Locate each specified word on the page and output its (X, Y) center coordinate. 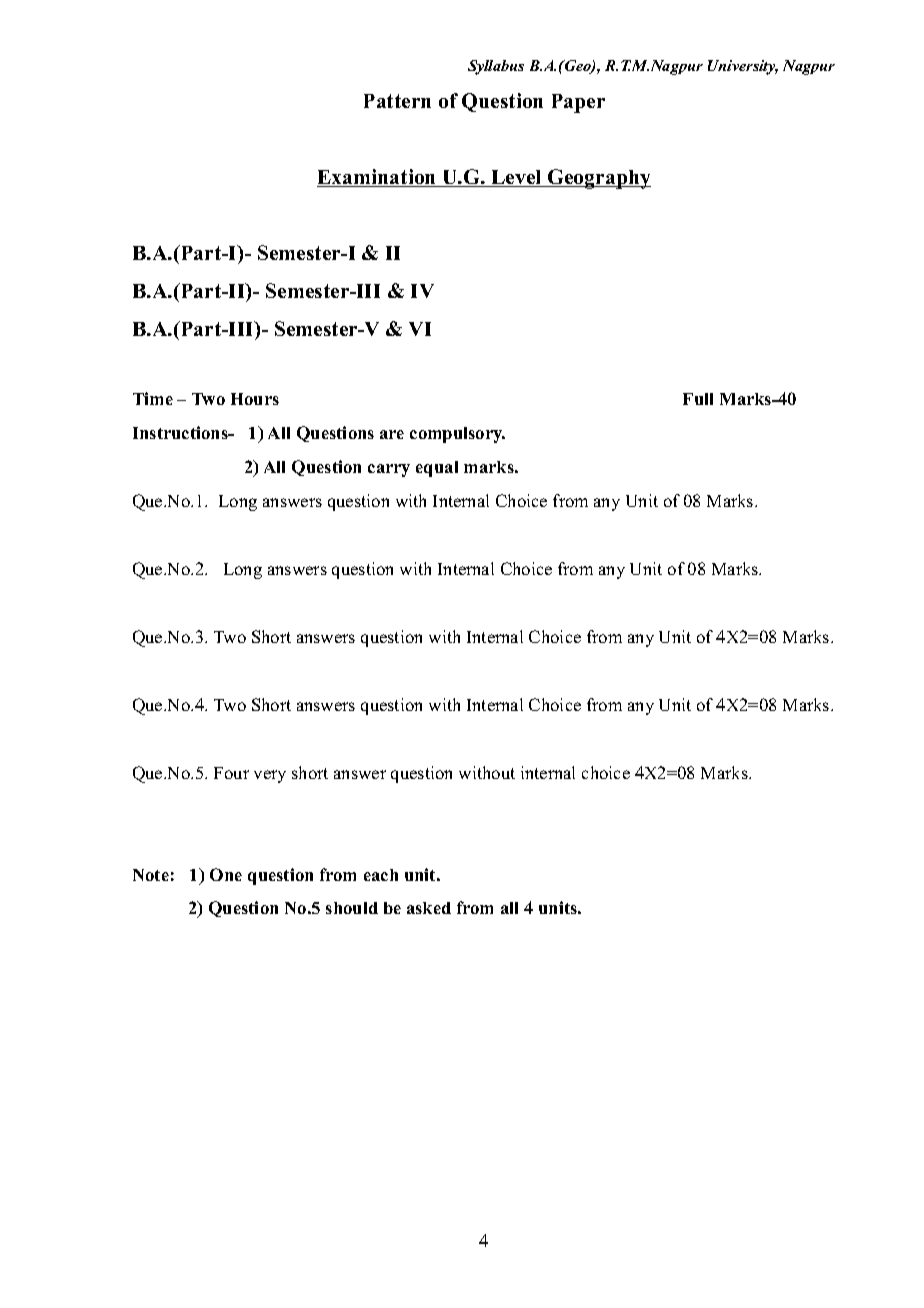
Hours (255, 399)
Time (153, 398)
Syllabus (496, 67)
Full (698, 399)
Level (516, 178)
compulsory (457, 435)
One (226, 874)
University (743, 67)
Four (231, 773)
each (381, 875)
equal (437, 469)
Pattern (397, 101)
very (270, 776)
